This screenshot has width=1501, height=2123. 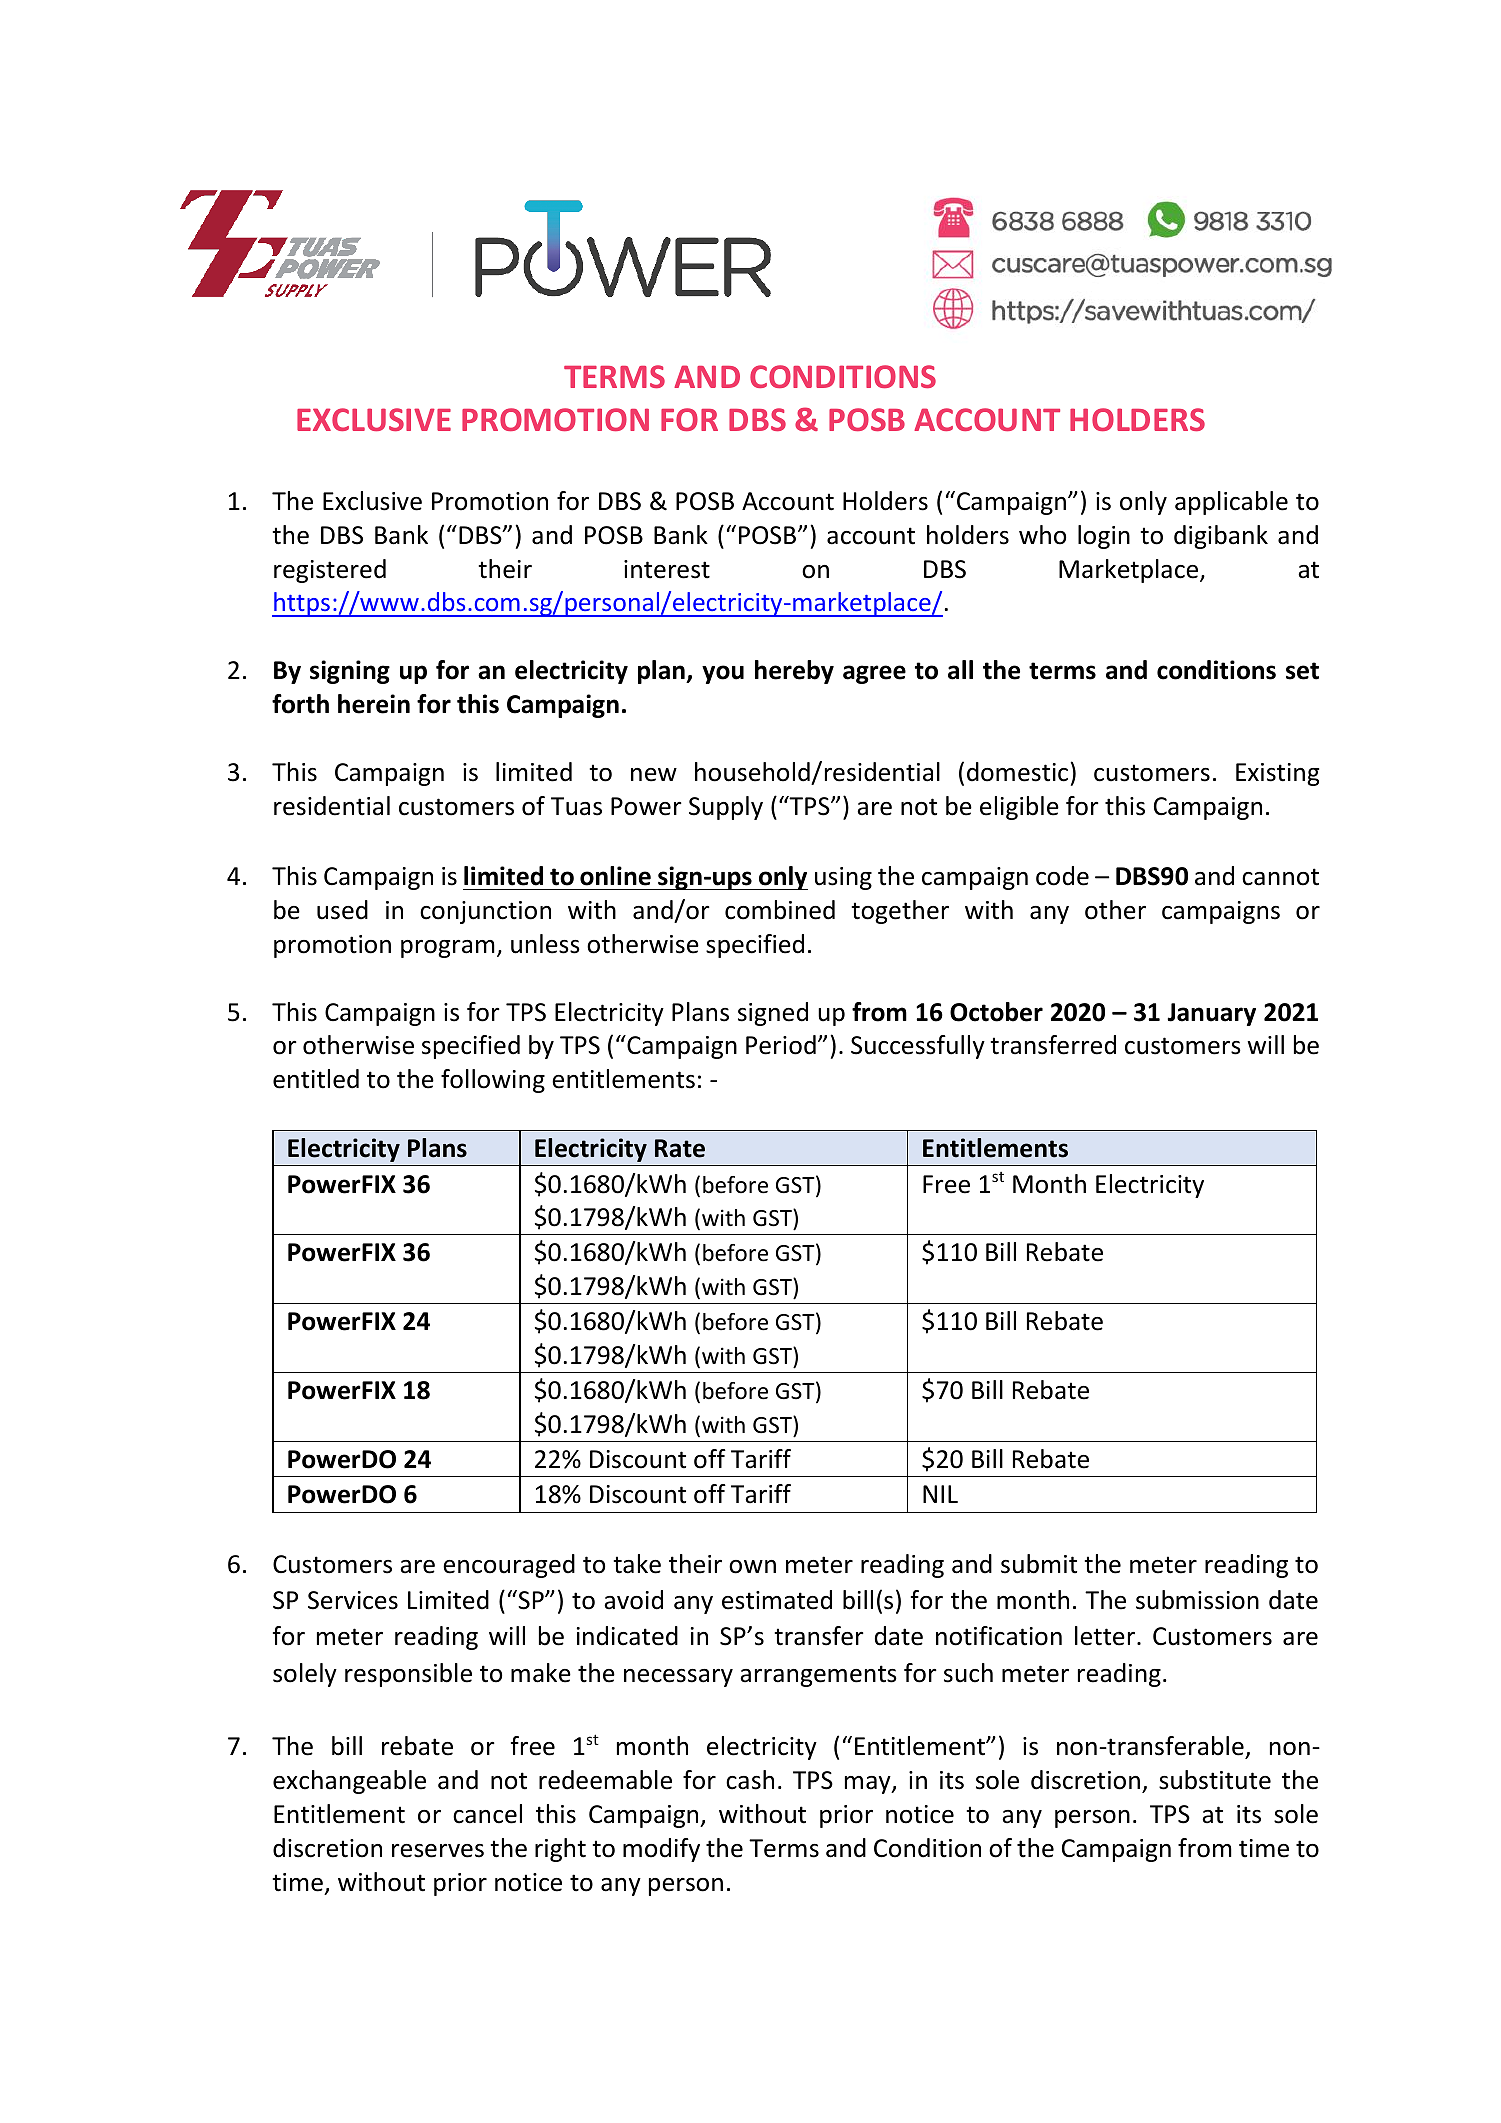 I want to click on January, so click(x=1211, y=1014).
